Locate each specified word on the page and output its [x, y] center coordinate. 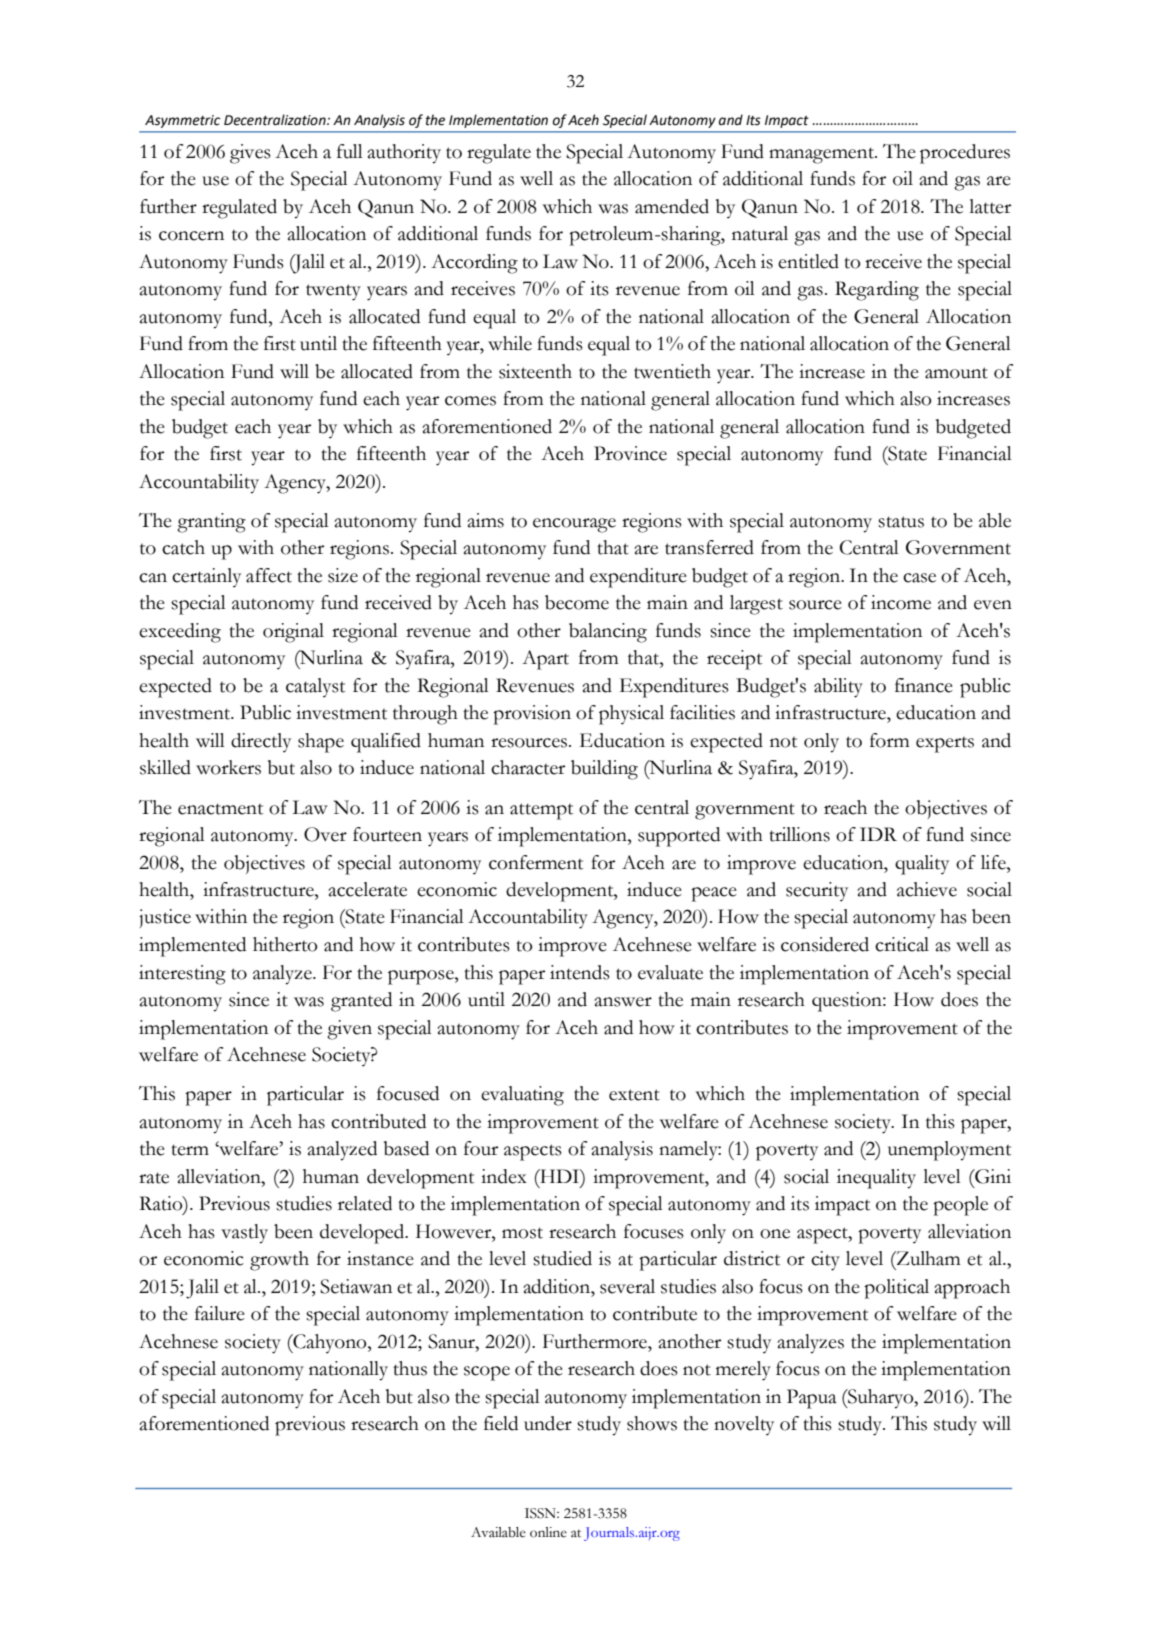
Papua [812, 1399]
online [548, 1532]
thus [410, 1368]
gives [250, 154]
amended [672, 206]
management [822, 155]
